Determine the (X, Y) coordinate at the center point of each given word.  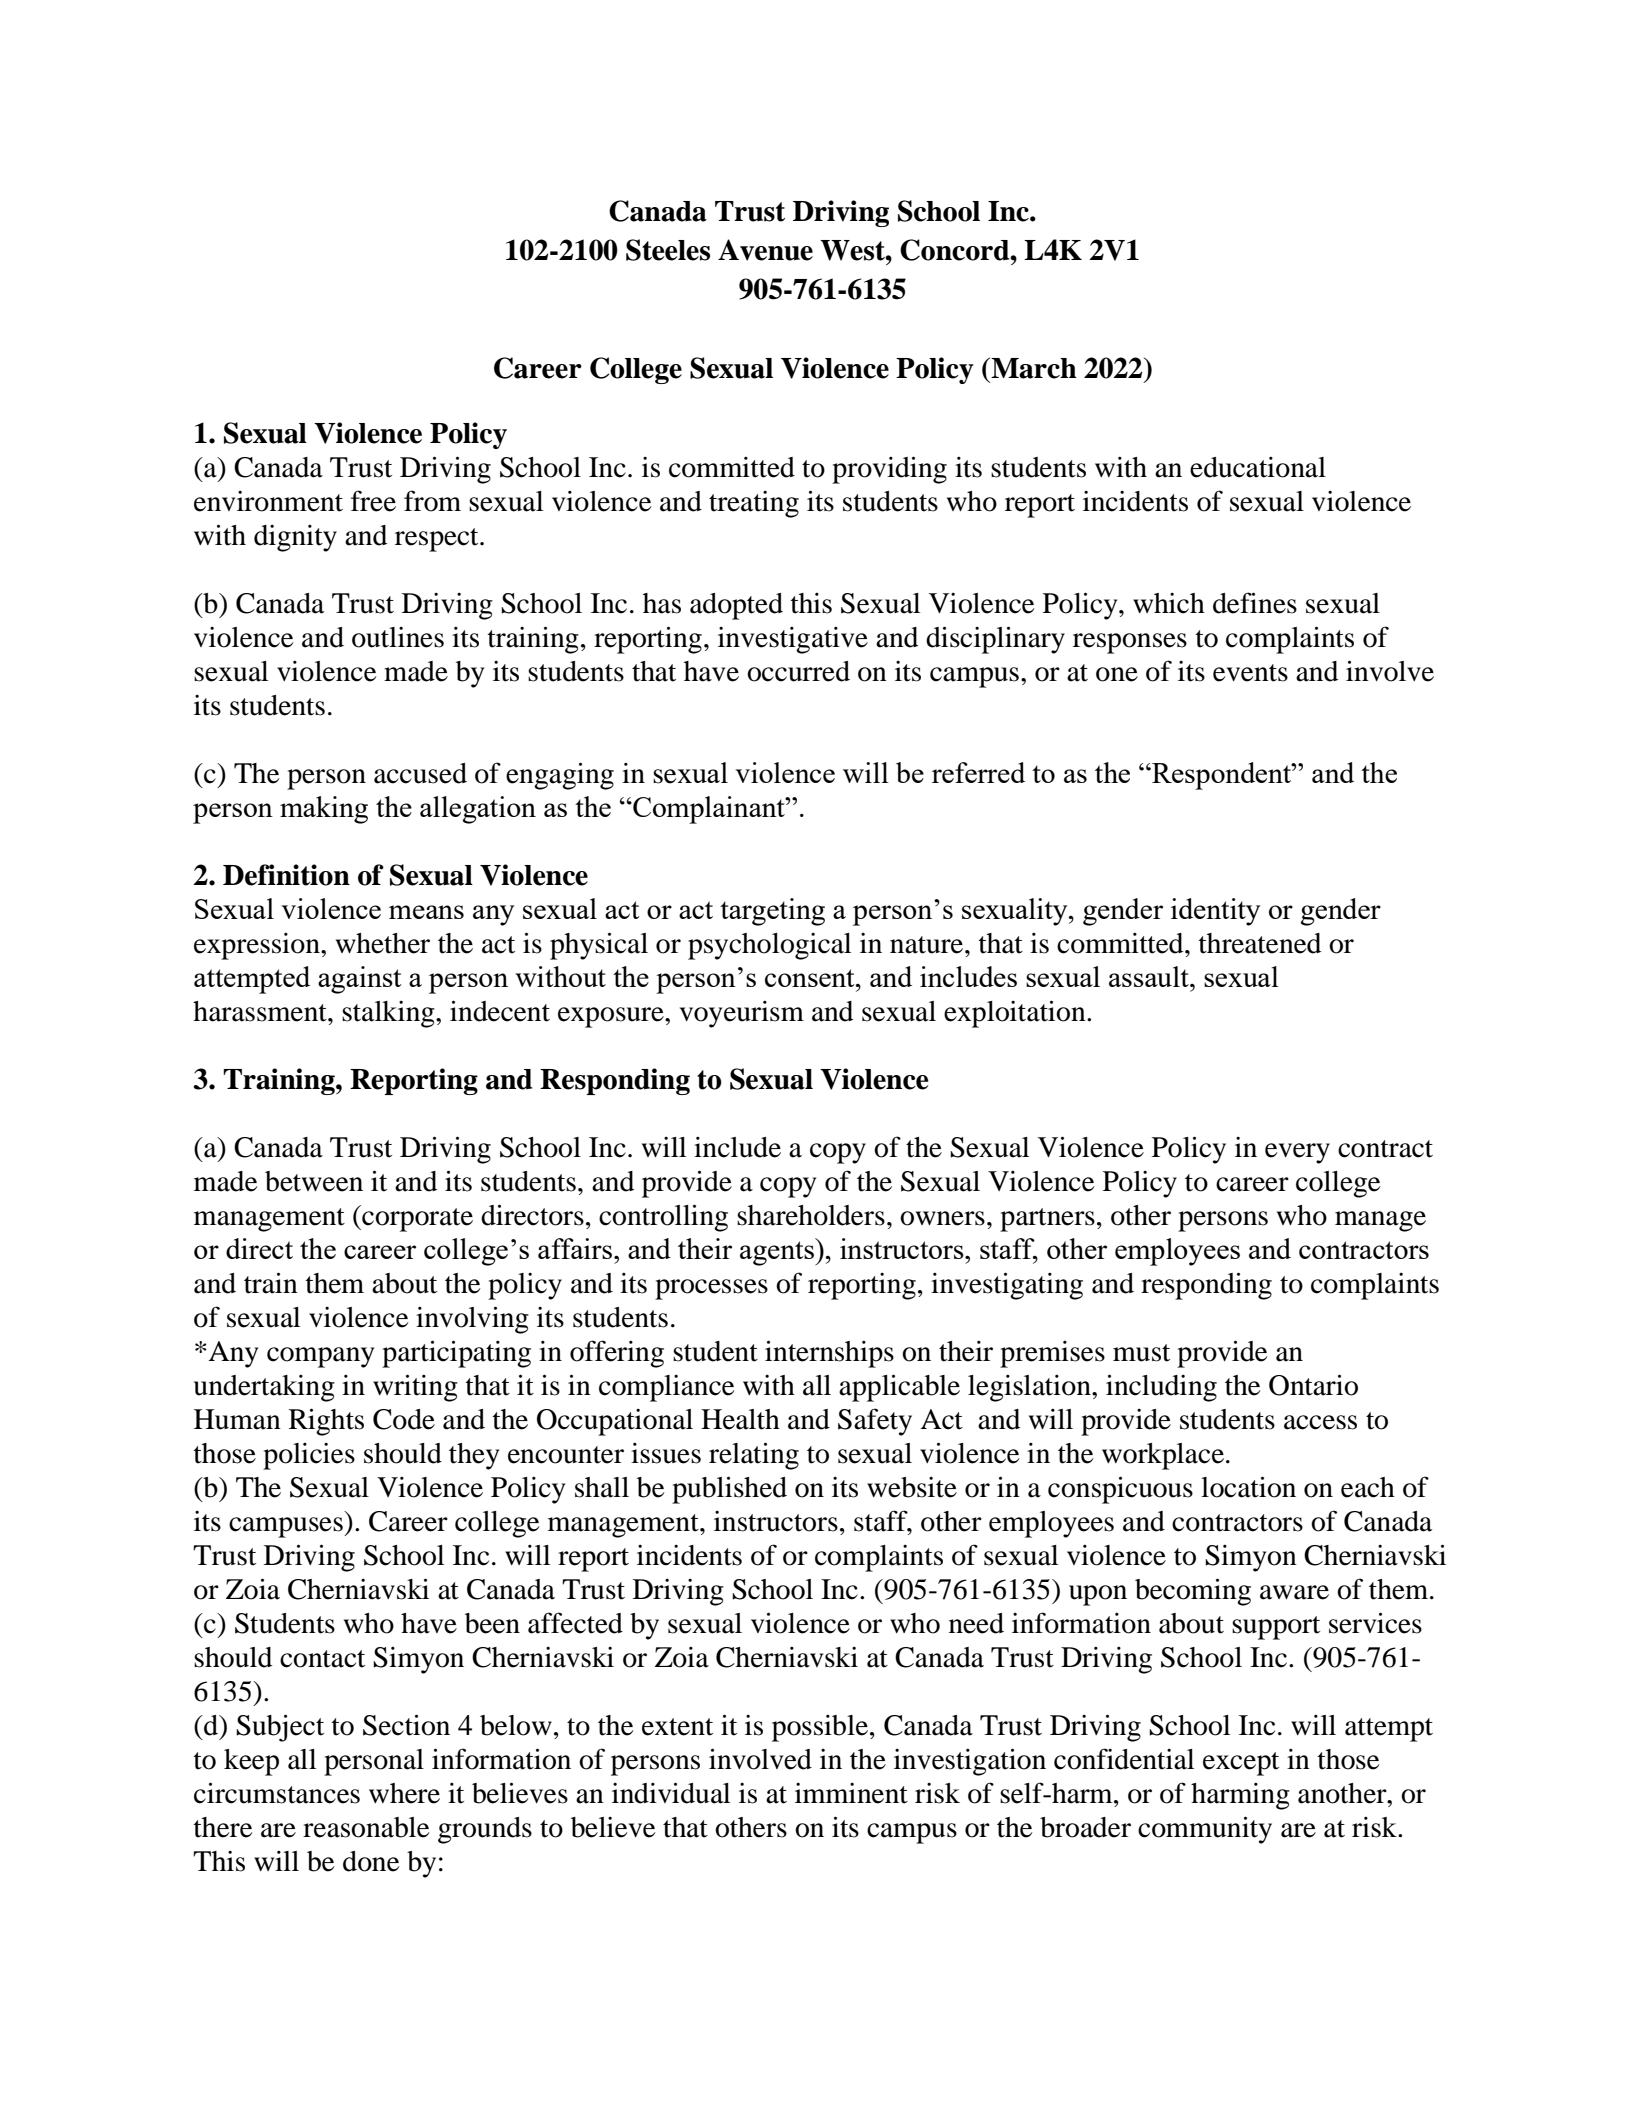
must (1141, 1353)
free (373, 501)
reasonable (366, 1827)
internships (829, 1354)
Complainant (709, 810)
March (1033, 368)
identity (1215, 912)
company (320, 1357)
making (324, 810)
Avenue (765, 250)
